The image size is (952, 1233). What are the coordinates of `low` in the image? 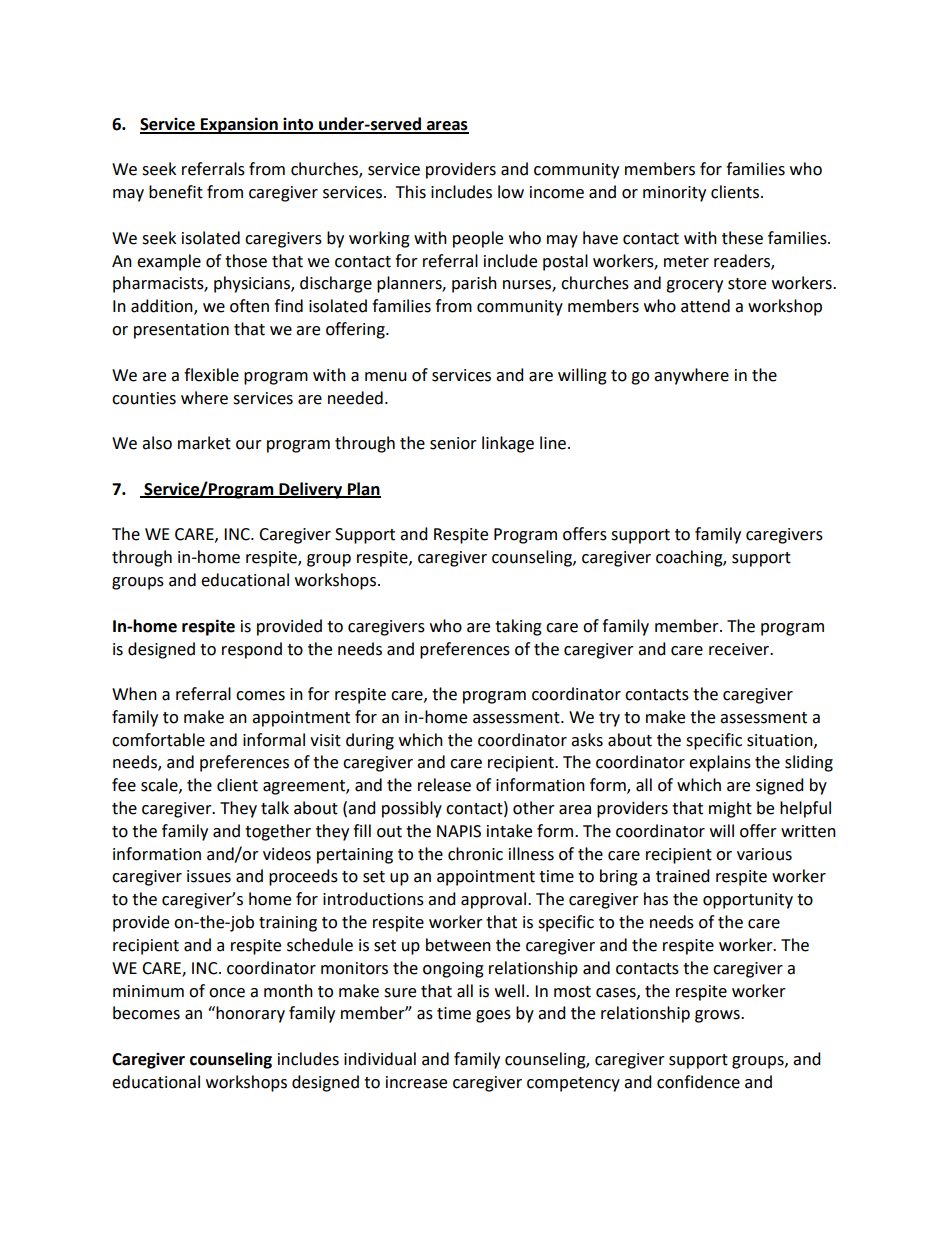 It's located at (511, 192).
